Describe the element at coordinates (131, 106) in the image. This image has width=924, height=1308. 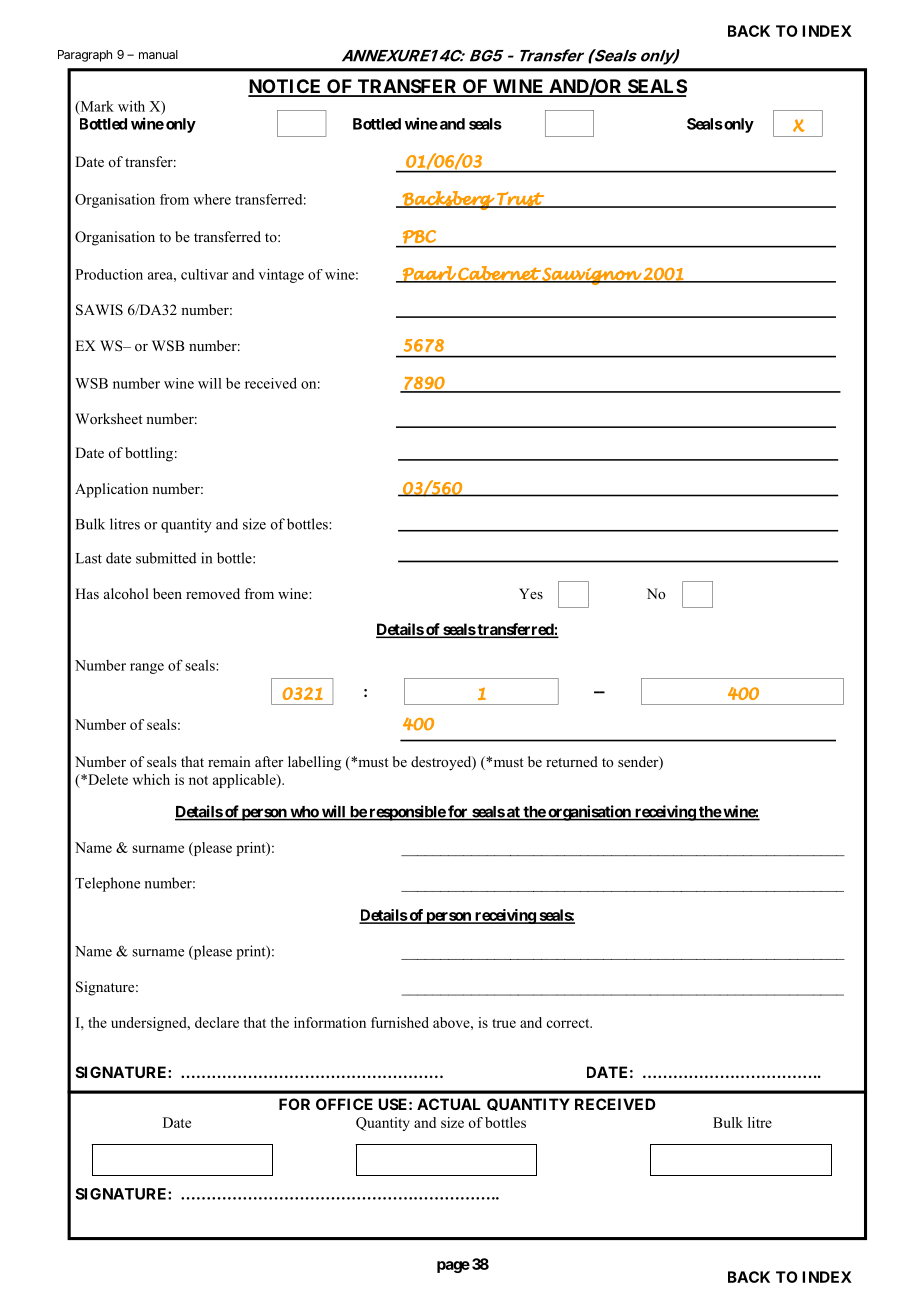
I see `with` at that location.
